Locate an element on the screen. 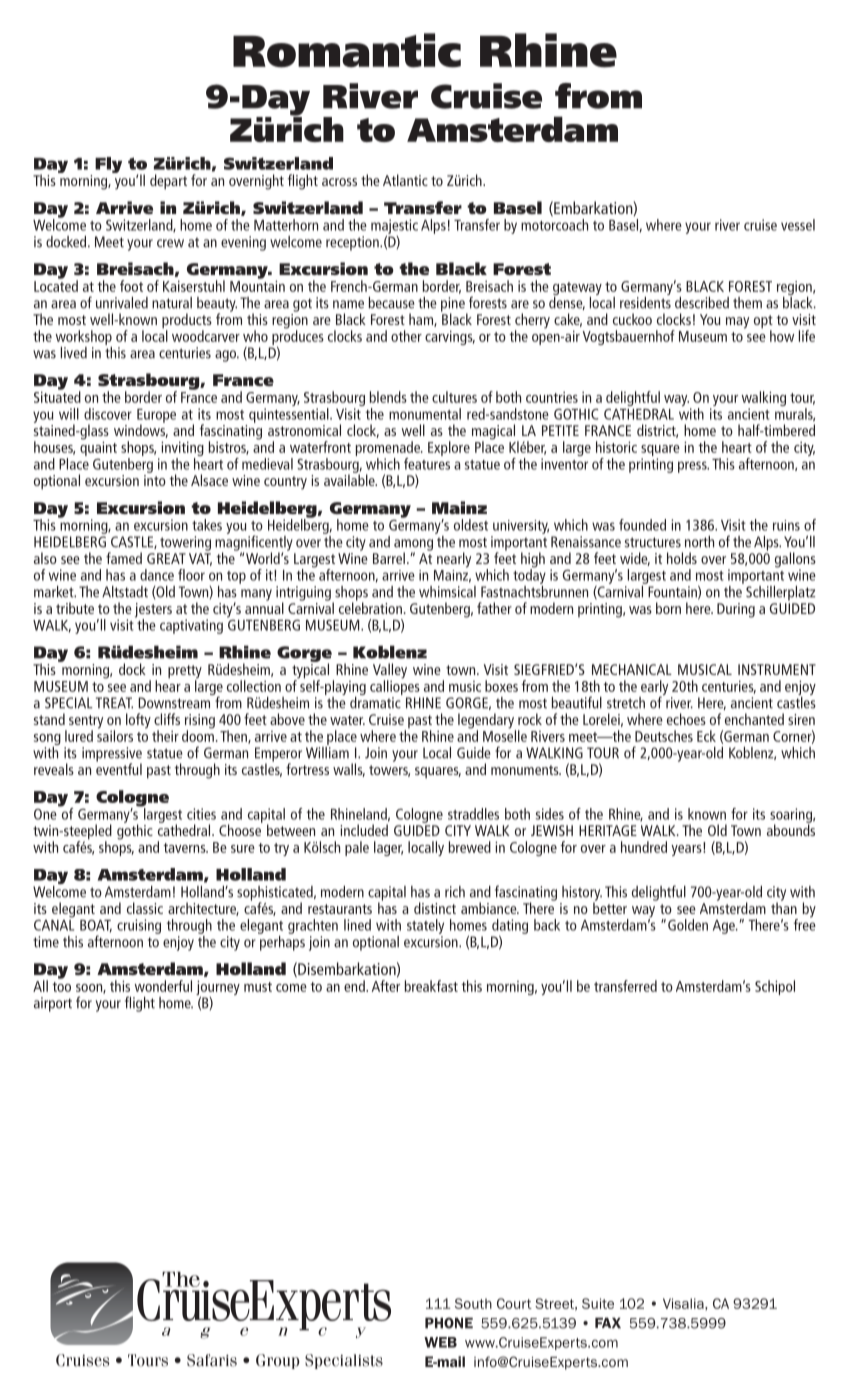 The width and height of the screenshot is (849, 1400). wonderful is located at coordinates (163, 986).
